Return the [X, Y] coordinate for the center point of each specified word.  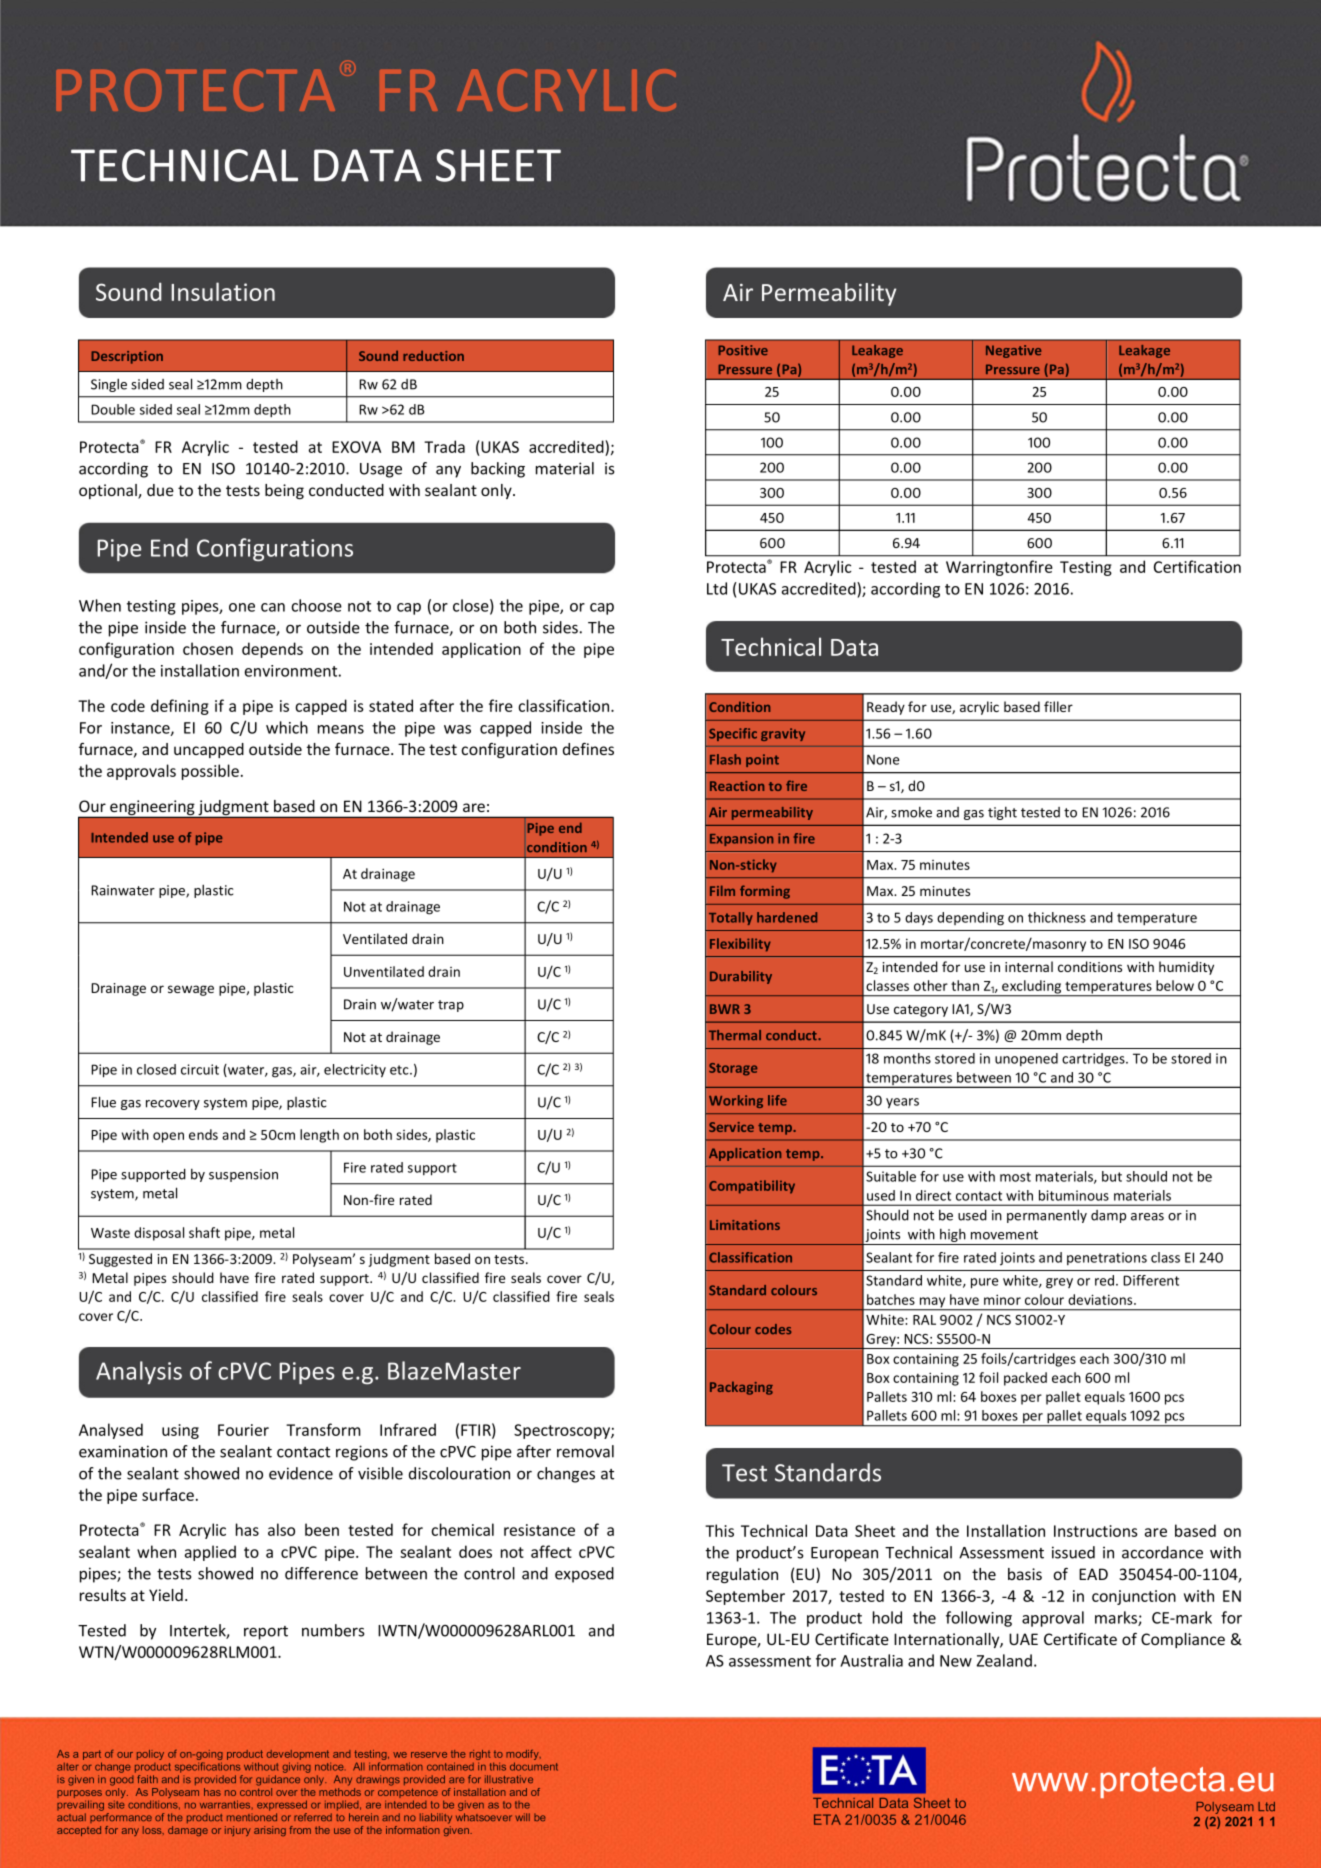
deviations [1101, 1299]
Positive [743, 350]
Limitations [745, 1225]
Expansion [741, 839]
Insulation [223, 291]
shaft [204, 1232]
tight [1002, 813]
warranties [226, 1804]
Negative [1013, 351]
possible [210, 772]
